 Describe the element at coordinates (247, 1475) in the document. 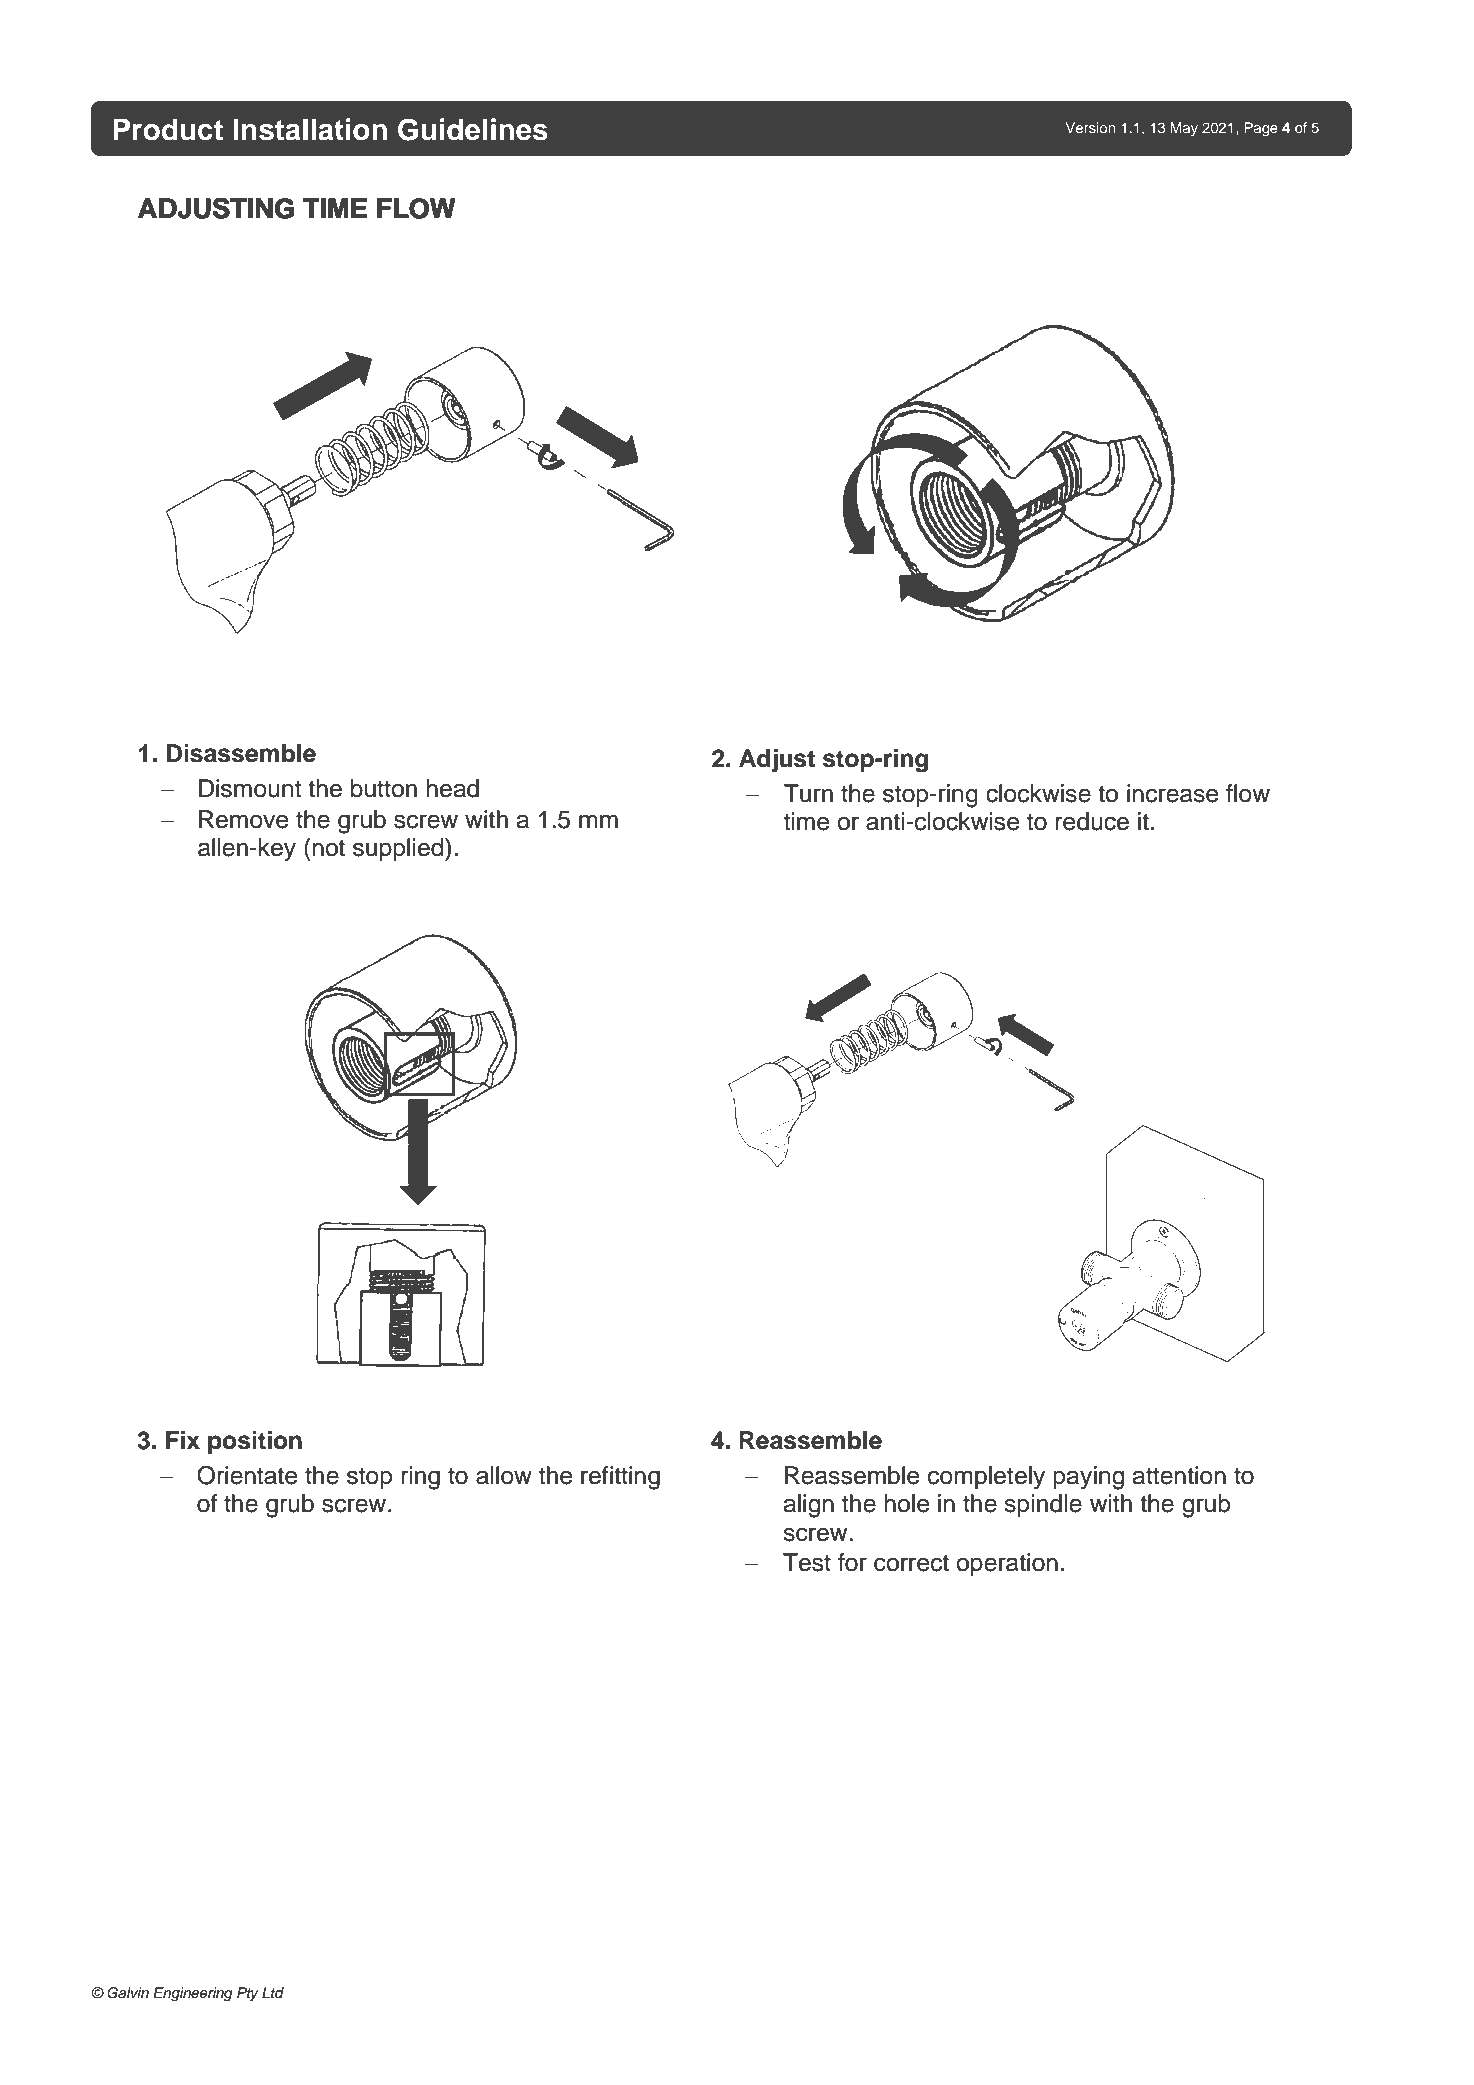

I see `Orientate` at that location.
